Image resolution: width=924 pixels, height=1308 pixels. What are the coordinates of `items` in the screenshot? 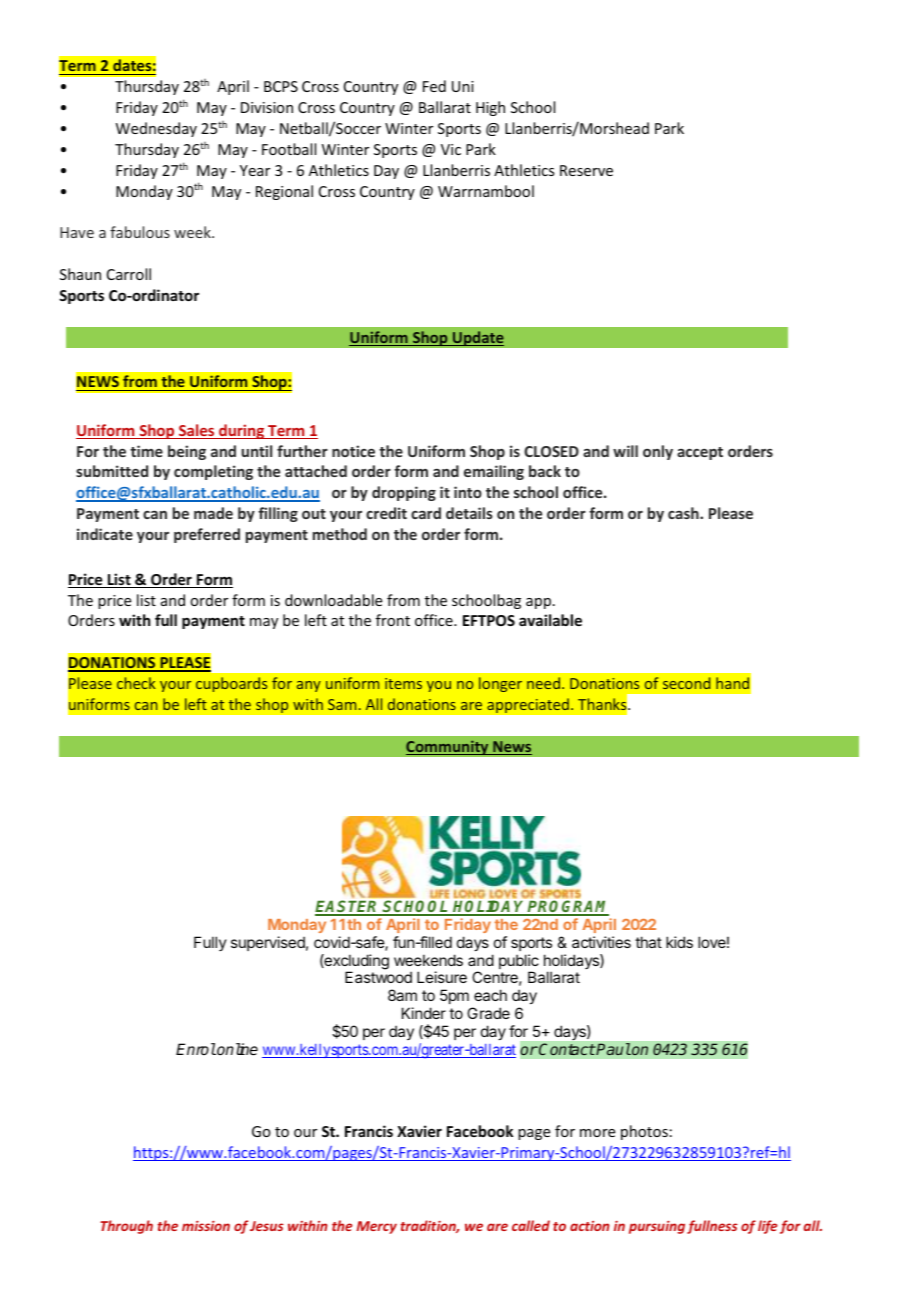 It's located at (403, 683).
